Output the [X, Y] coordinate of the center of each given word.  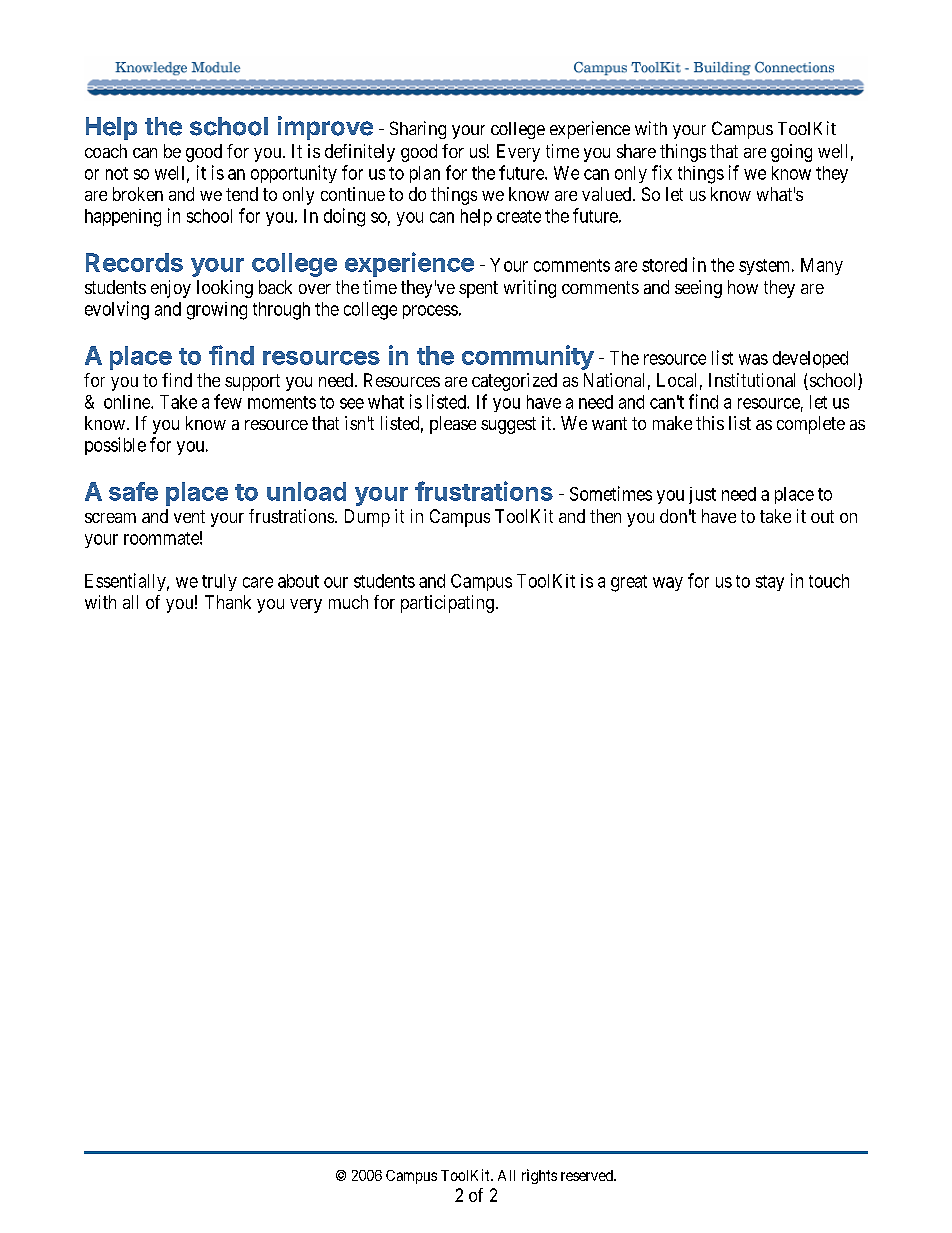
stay [770, 583]
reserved [588, 1175]
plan [425, 174]
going [791, 153]
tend [242, 194]
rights [539, 1176]
